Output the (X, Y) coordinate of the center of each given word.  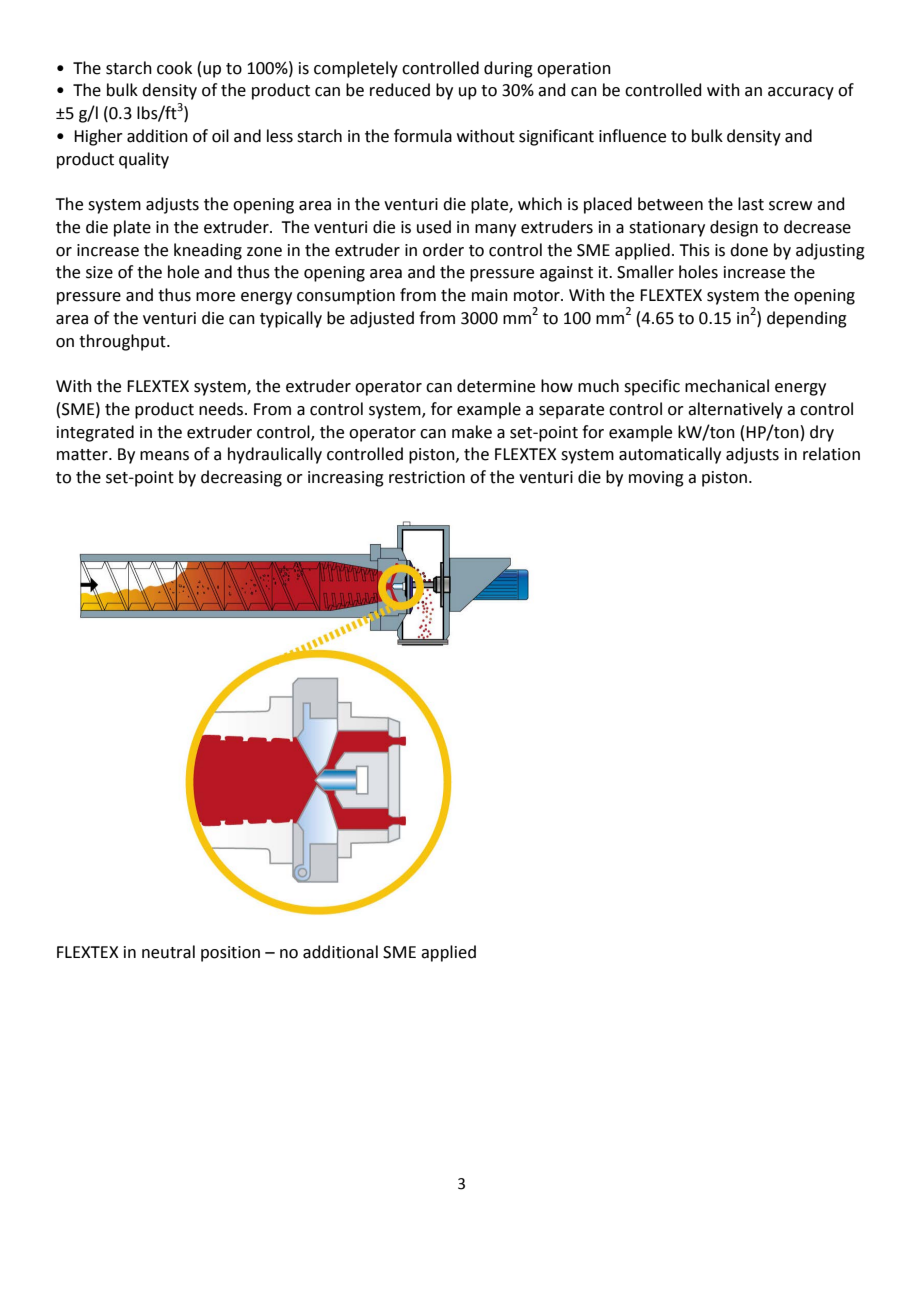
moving (656, 479)
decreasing (241, 478)
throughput (123, 342)
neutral (168, 952)
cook (174, 68)
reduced (400, 90)
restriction (427, 477)
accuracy (801, 93)
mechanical (727, 386)
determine (496, 386)
